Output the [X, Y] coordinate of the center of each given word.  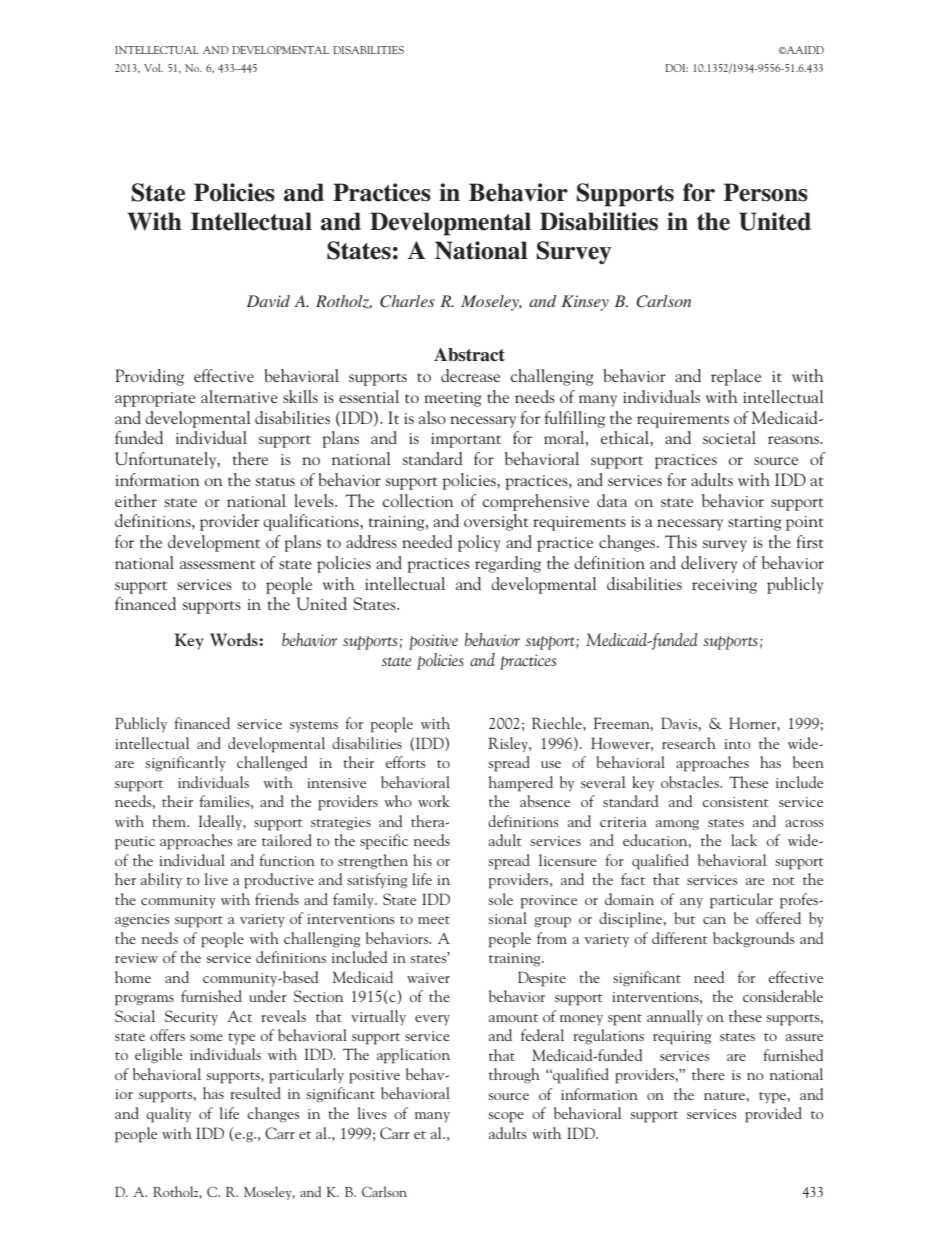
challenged [272, 764]
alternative [239, 396]
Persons [765, 192]
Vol [153, 68]
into [738, 744]
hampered [521, 784]
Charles [407, 301]
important [466, 440]
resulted [256, 1093]
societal [729, 437]
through [514, 1075]
